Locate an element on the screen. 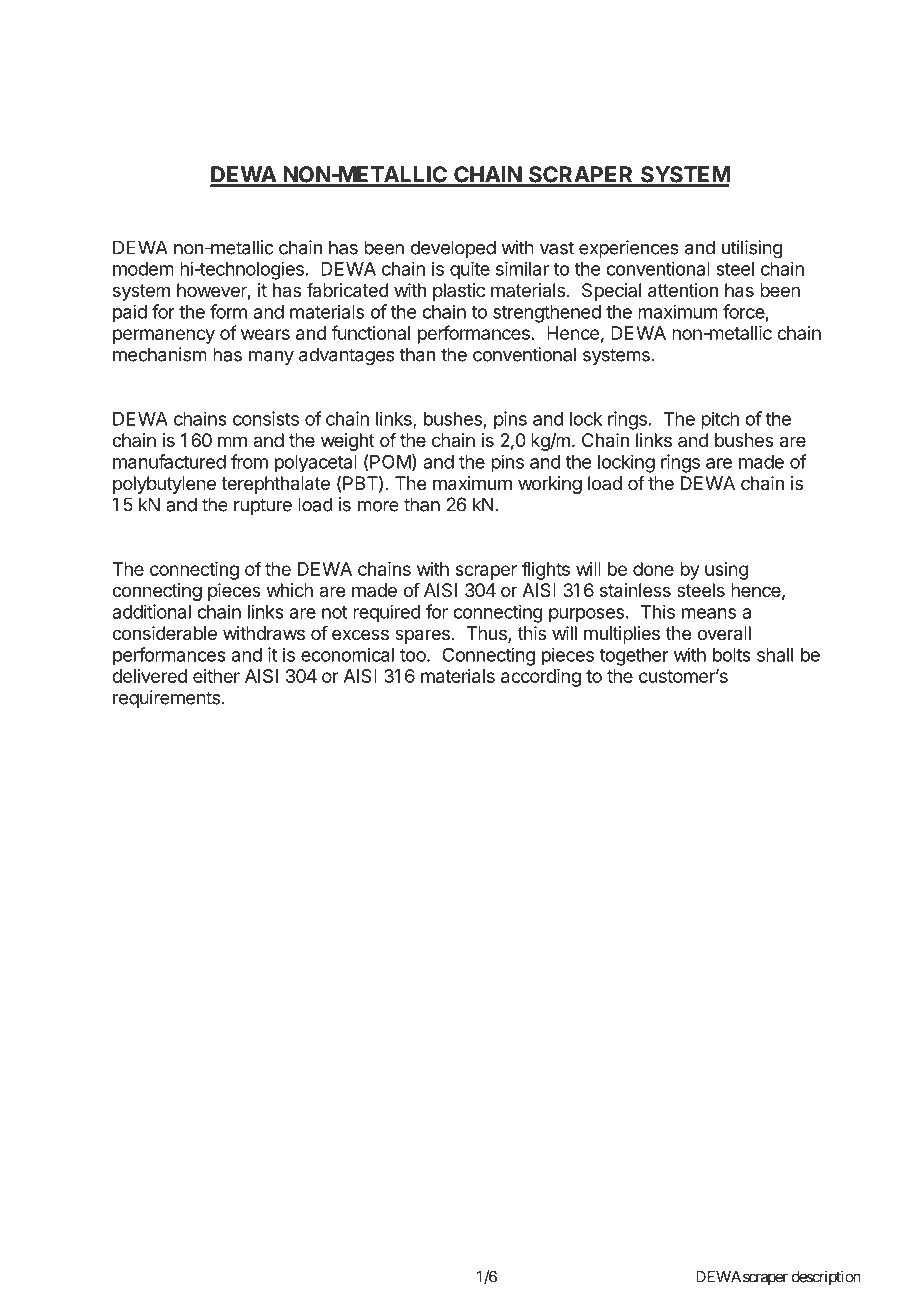 This screenshot has height=1308, width=924. bolts is located at coordinates (732, 655).
